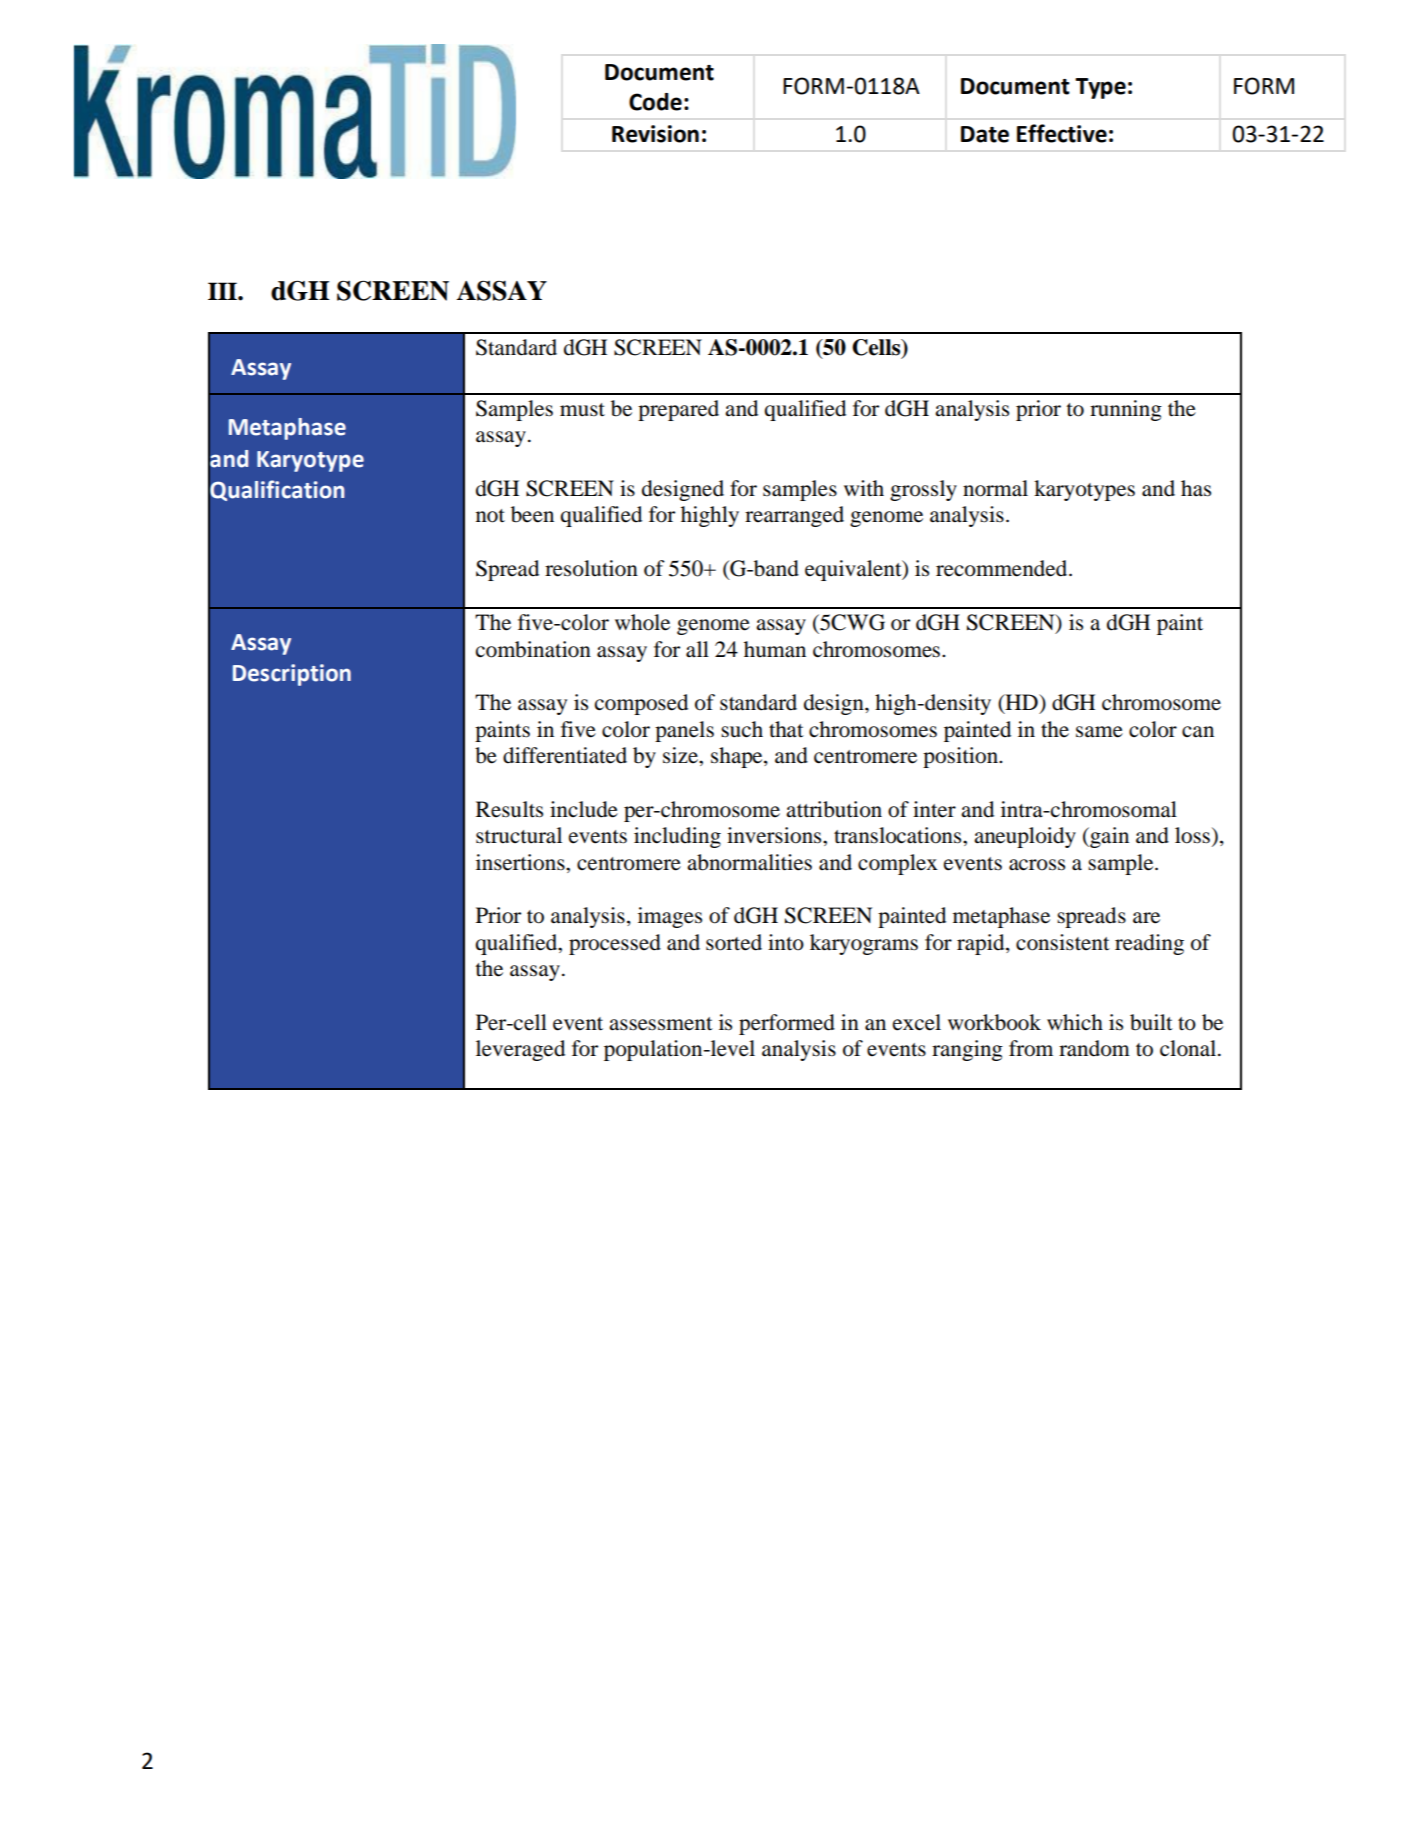  Describe the element at coordinates (509, 809) in the screenshot. I see `Results` at that location.
